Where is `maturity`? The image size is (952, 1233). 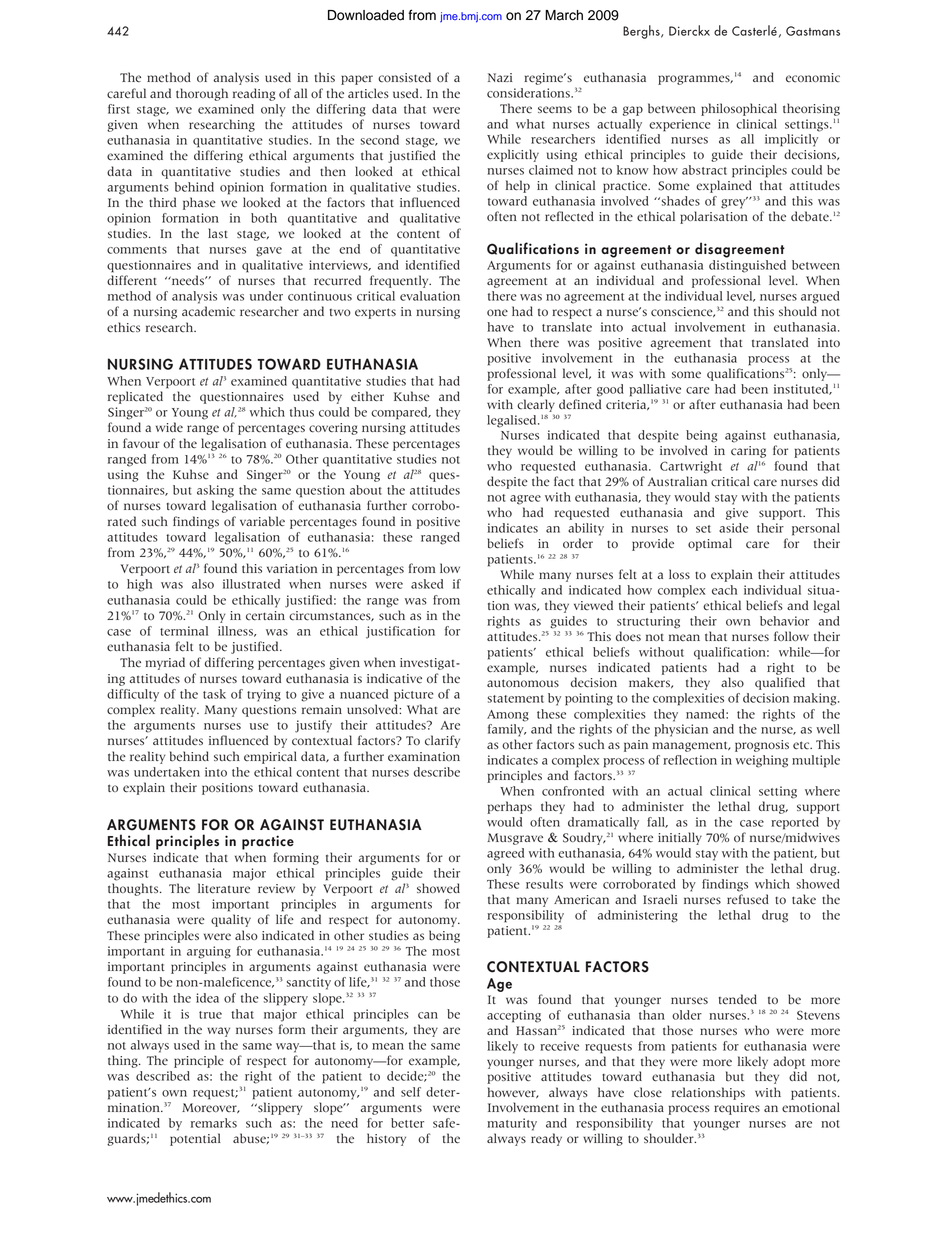
maturity is located at coordinates (512, 1124).
